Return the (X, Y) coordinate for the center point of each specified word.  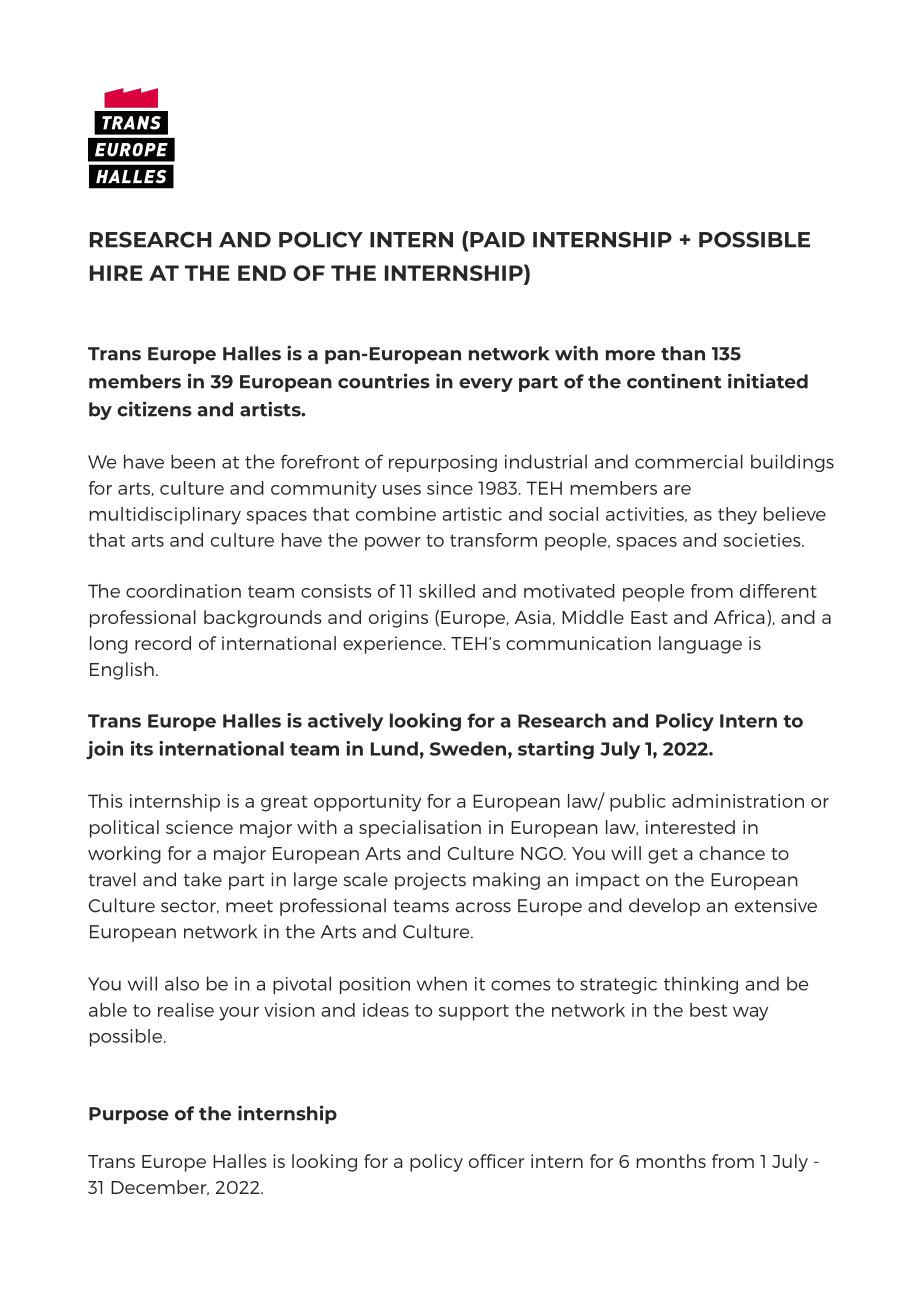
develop (664, 907)
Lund (394, 748)
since (450, 488)
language (700, 645)
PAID (496, 239)
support (473, 1012)
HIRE (116, 273)
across (483, 907)
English (122, 671)
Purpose (129, 1115)
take (202, 879)
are (677, 490)
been (193, 461)
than (683, 353)
